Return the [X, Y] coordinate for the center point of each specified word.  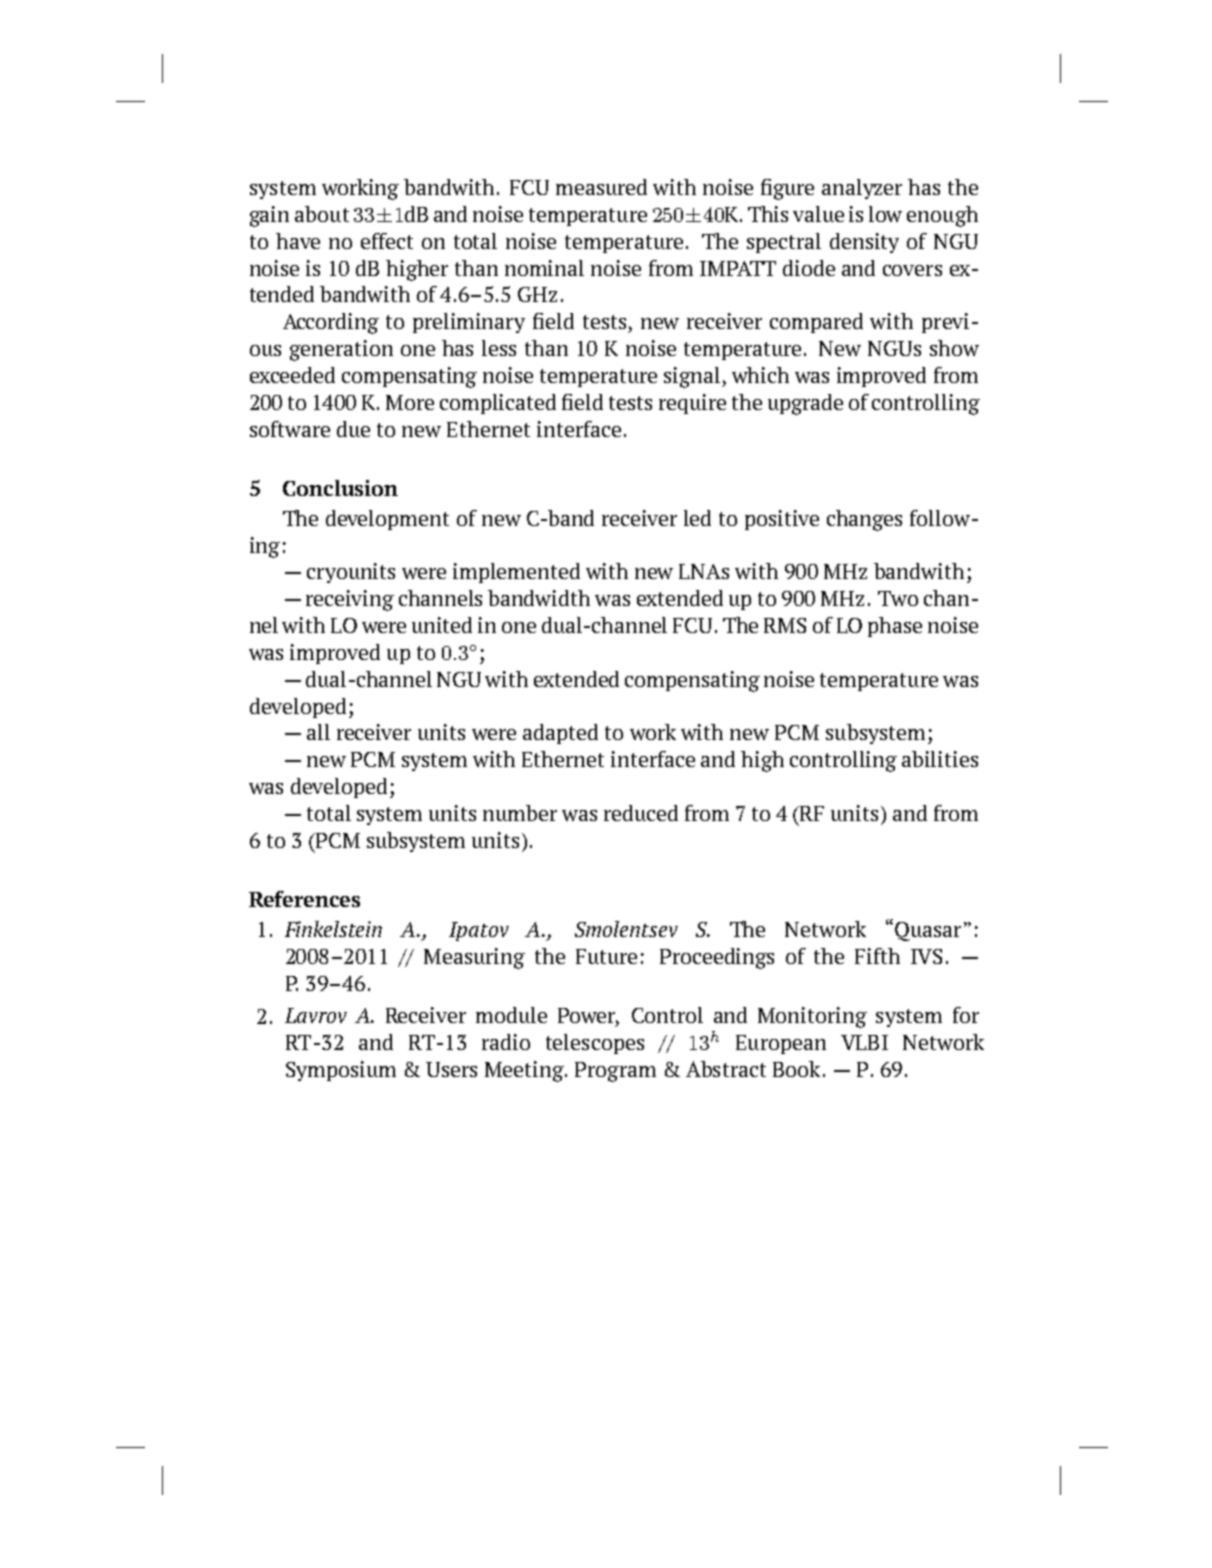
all [318, 732]
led [697, 518]
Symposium [341, 1071]
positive [782, 520]
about [322, 214]
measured [601, 187]
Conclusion [340, 488]
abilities [940, 759]
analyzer [862, 189]
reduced [641, 813]
